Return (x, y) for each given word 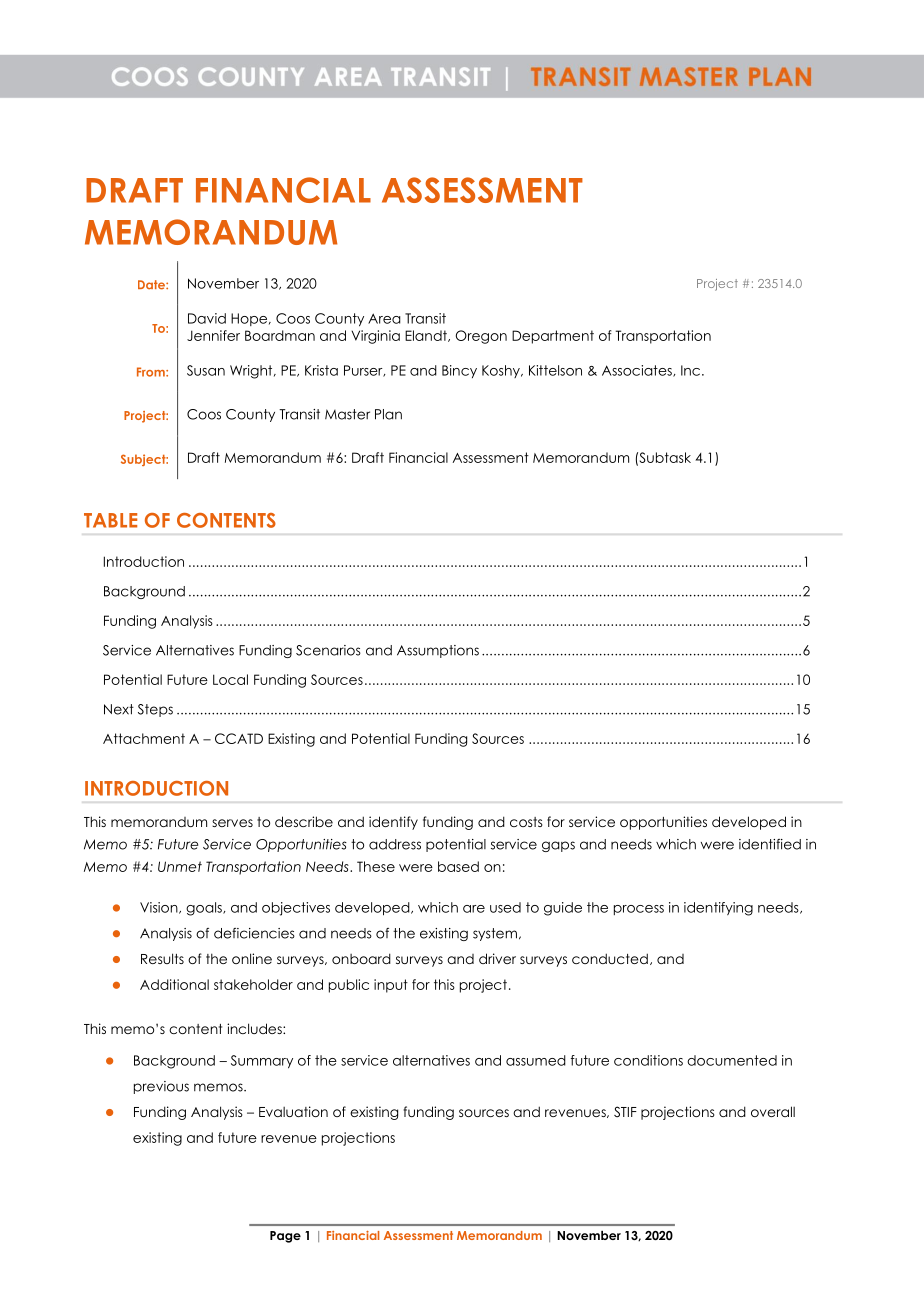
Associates (638, 371)
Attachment (144, 738)
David (207, 318)
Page (285, 1237)
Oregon (481, 337)
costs (526, 822)
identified (770, 844)
